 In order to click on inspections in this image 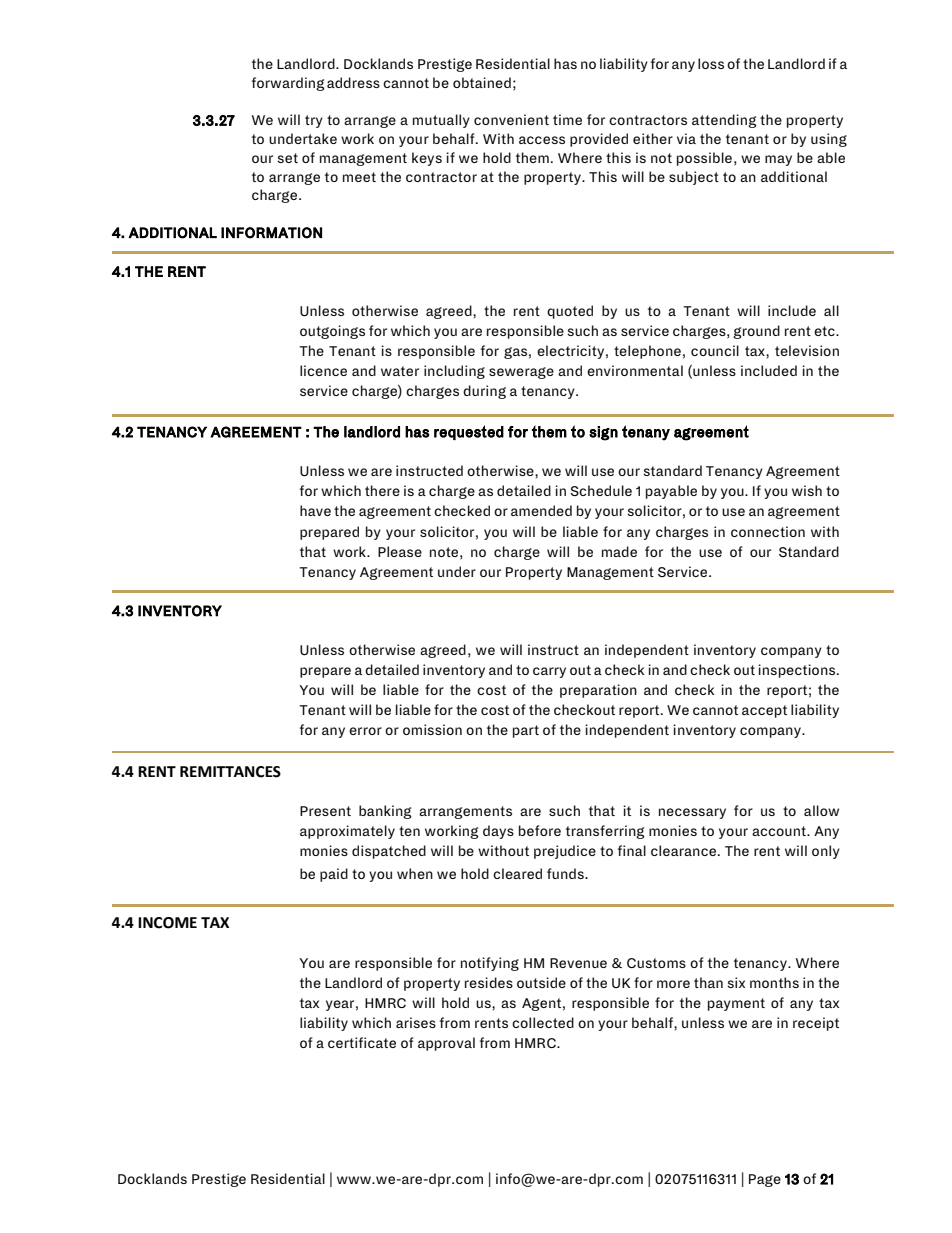, I will do `click(798, 671)`.
